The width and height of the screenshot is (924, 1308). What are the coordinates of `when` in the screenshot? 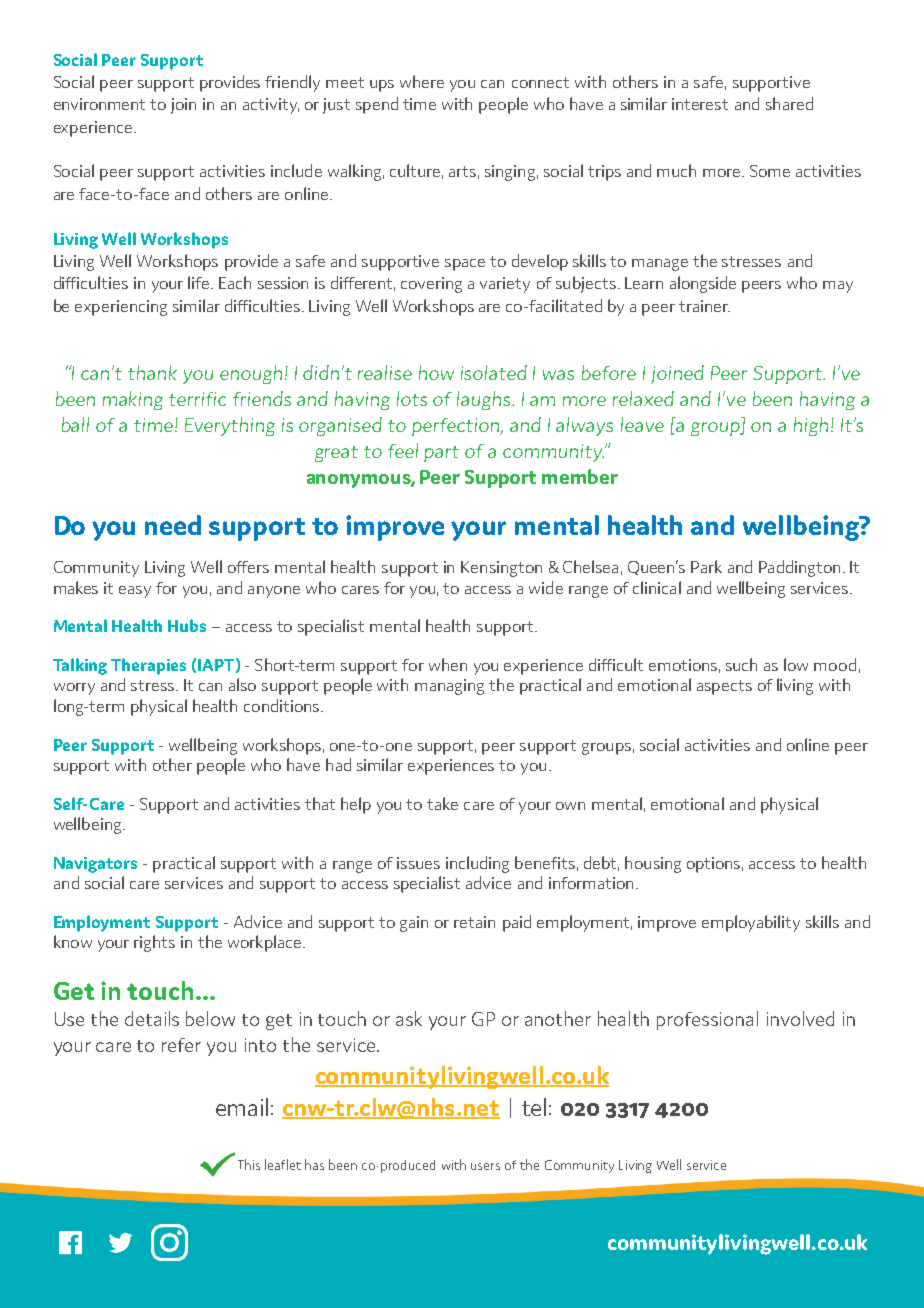 It's located at (448, 664).
